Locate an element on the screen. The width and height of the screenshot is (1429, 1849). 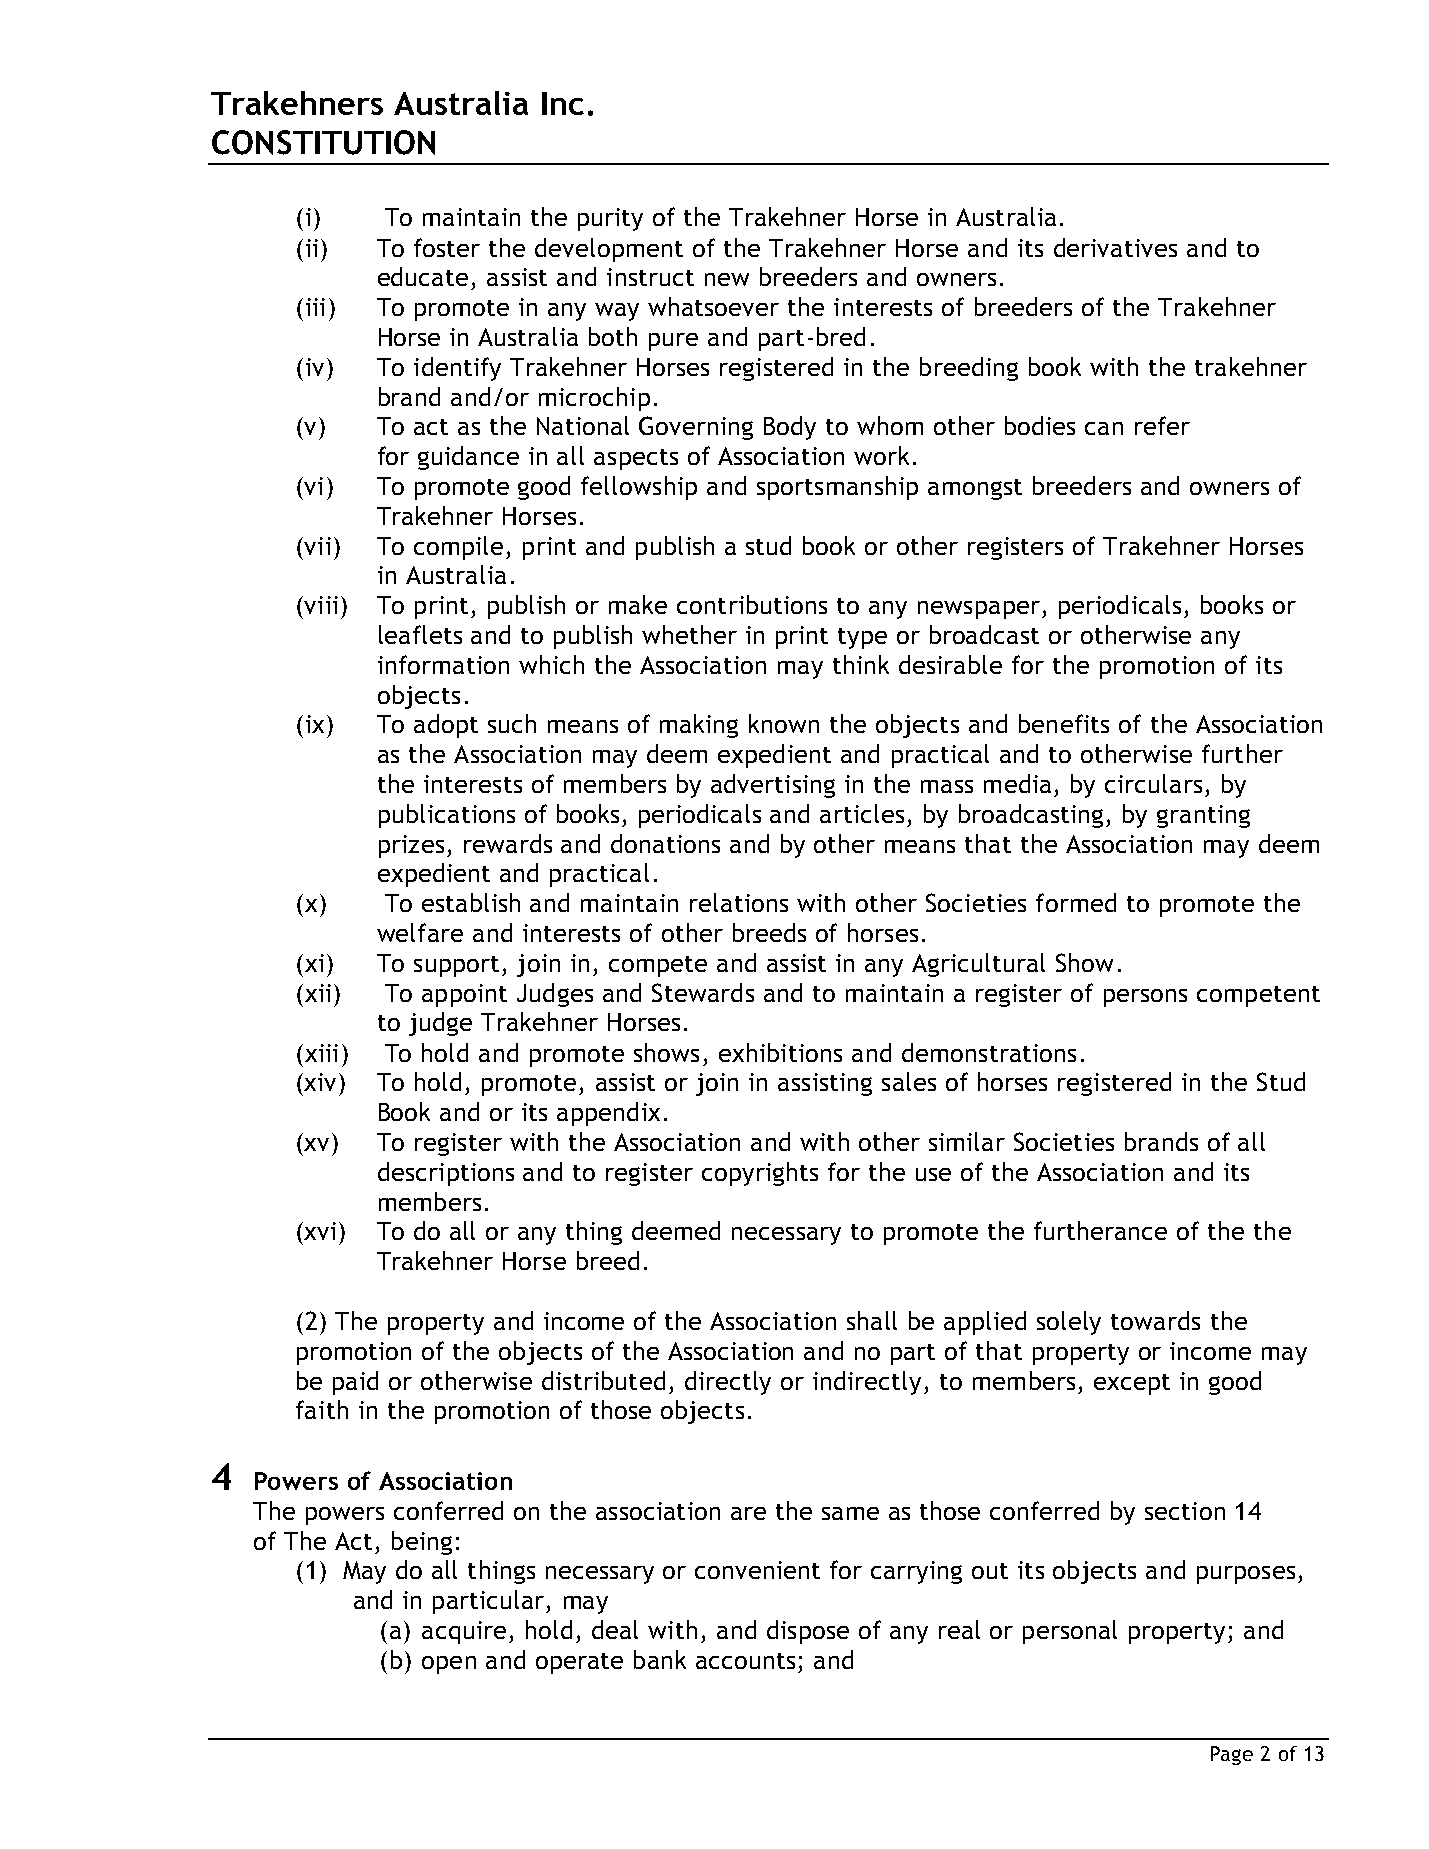
descriptions is located at coordinates (446, 1174).
